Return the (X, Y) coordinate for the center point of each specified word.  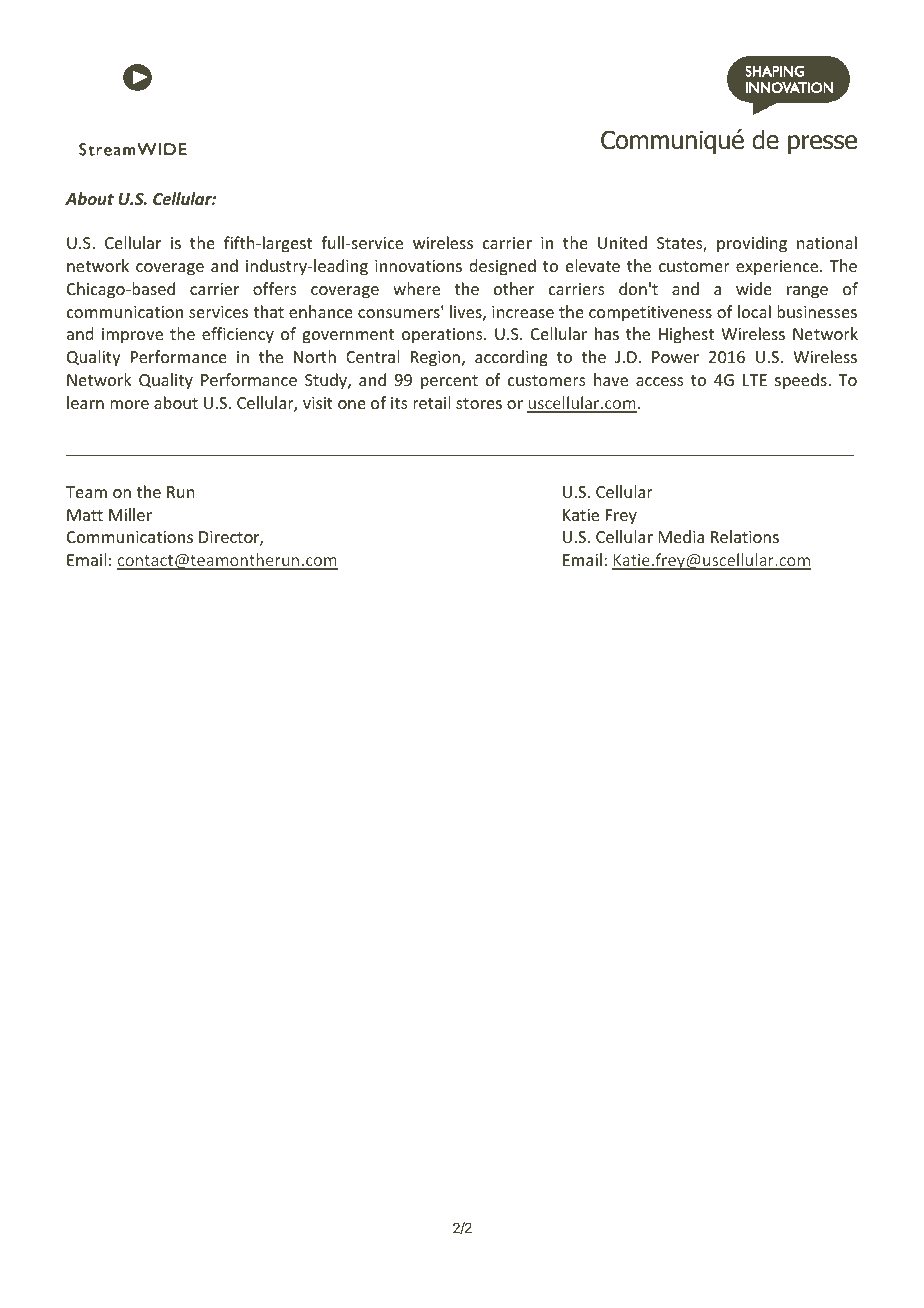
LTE (755, 380)
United (622, 242)
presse (822, 144)
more (129, 404)
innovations (418, 266)
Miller (130, 514)
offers (275, 288)
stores (479, 403)
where (416, 288)
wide (754, 288)
